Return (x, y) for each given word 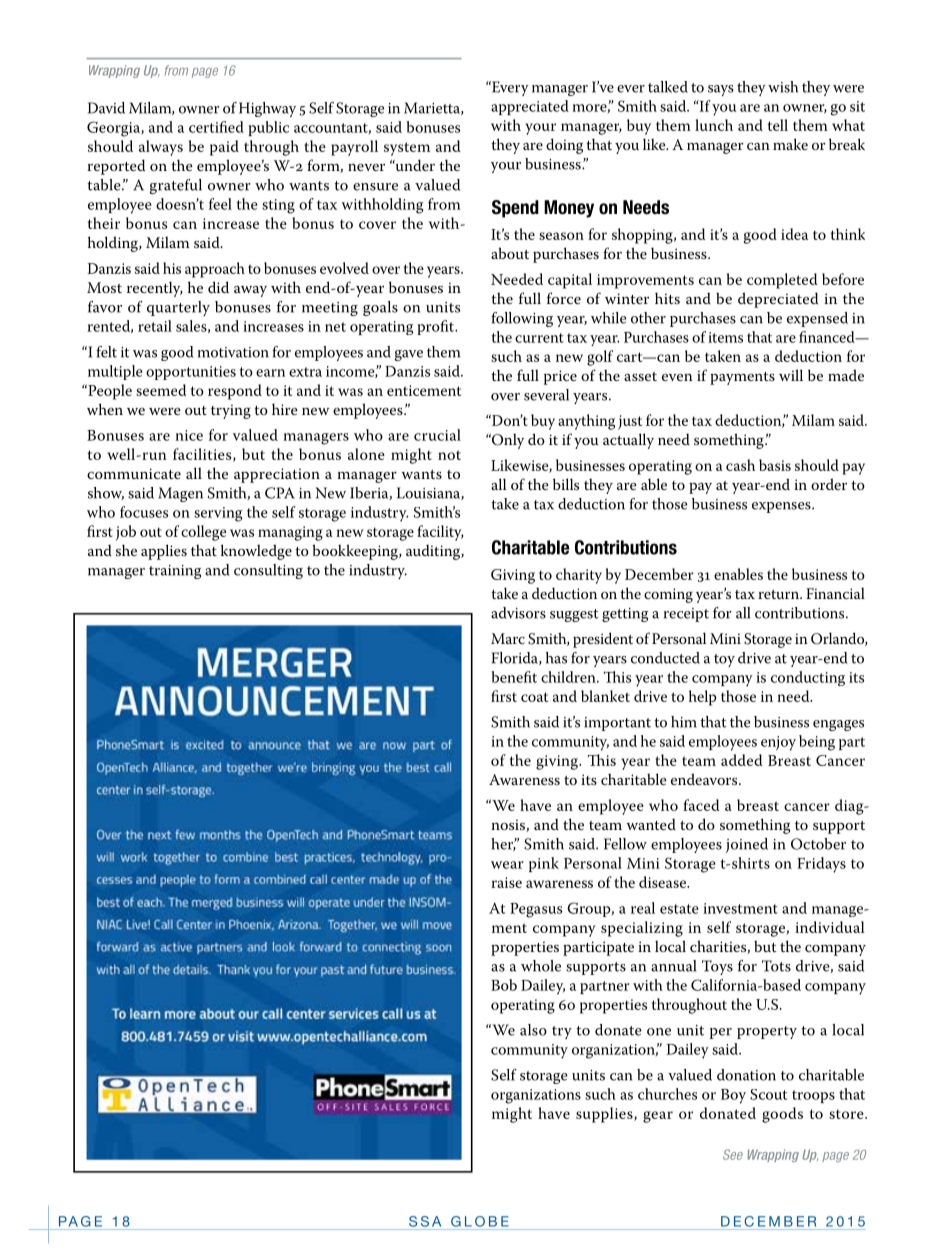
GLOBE (480, 1221)
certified (216, 127)
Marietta (433, 108)
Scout (769, 1094)
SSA (425, 1221)
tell (778, 125)
